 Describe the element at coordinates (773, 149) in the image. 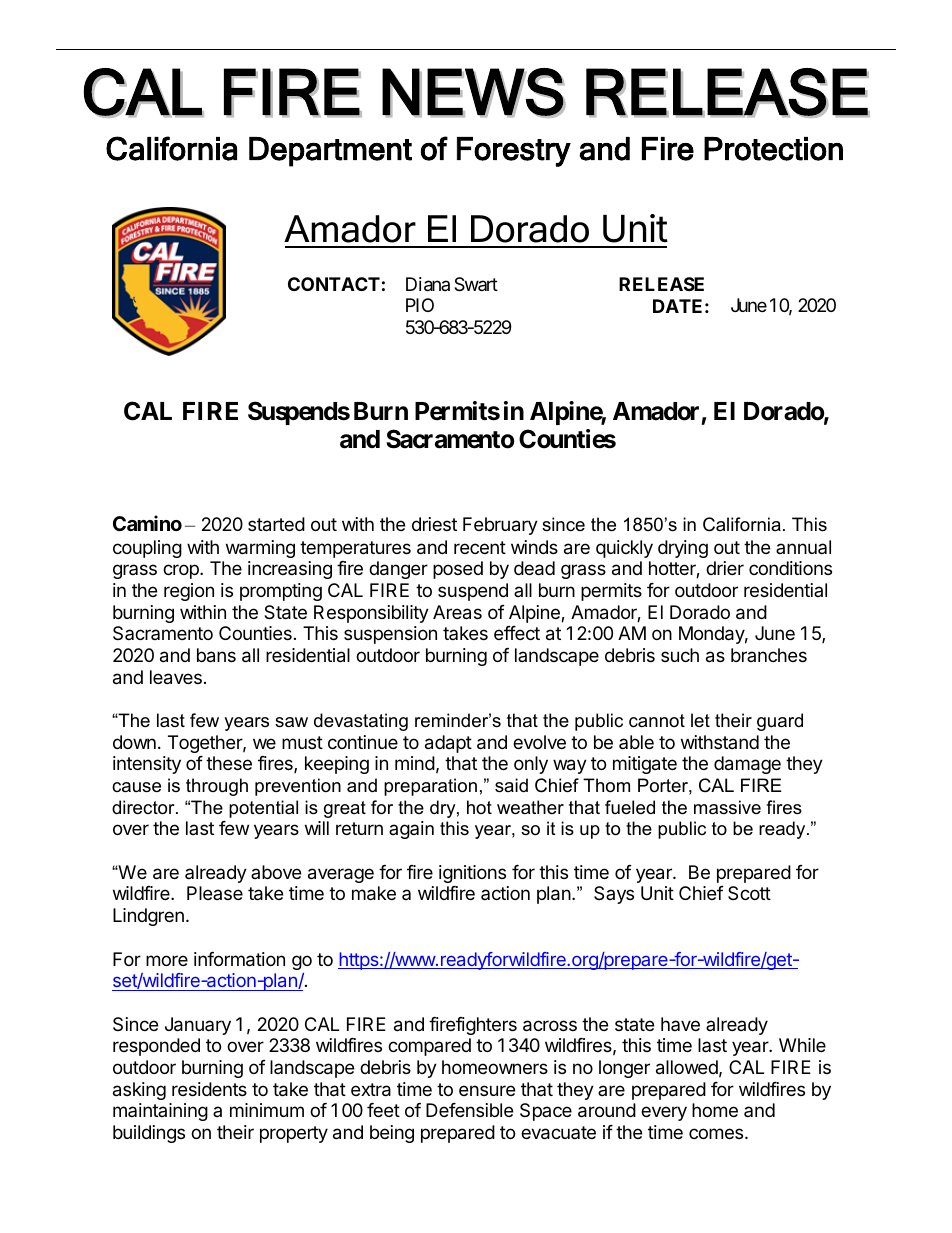

I see `Protection` at that location.
